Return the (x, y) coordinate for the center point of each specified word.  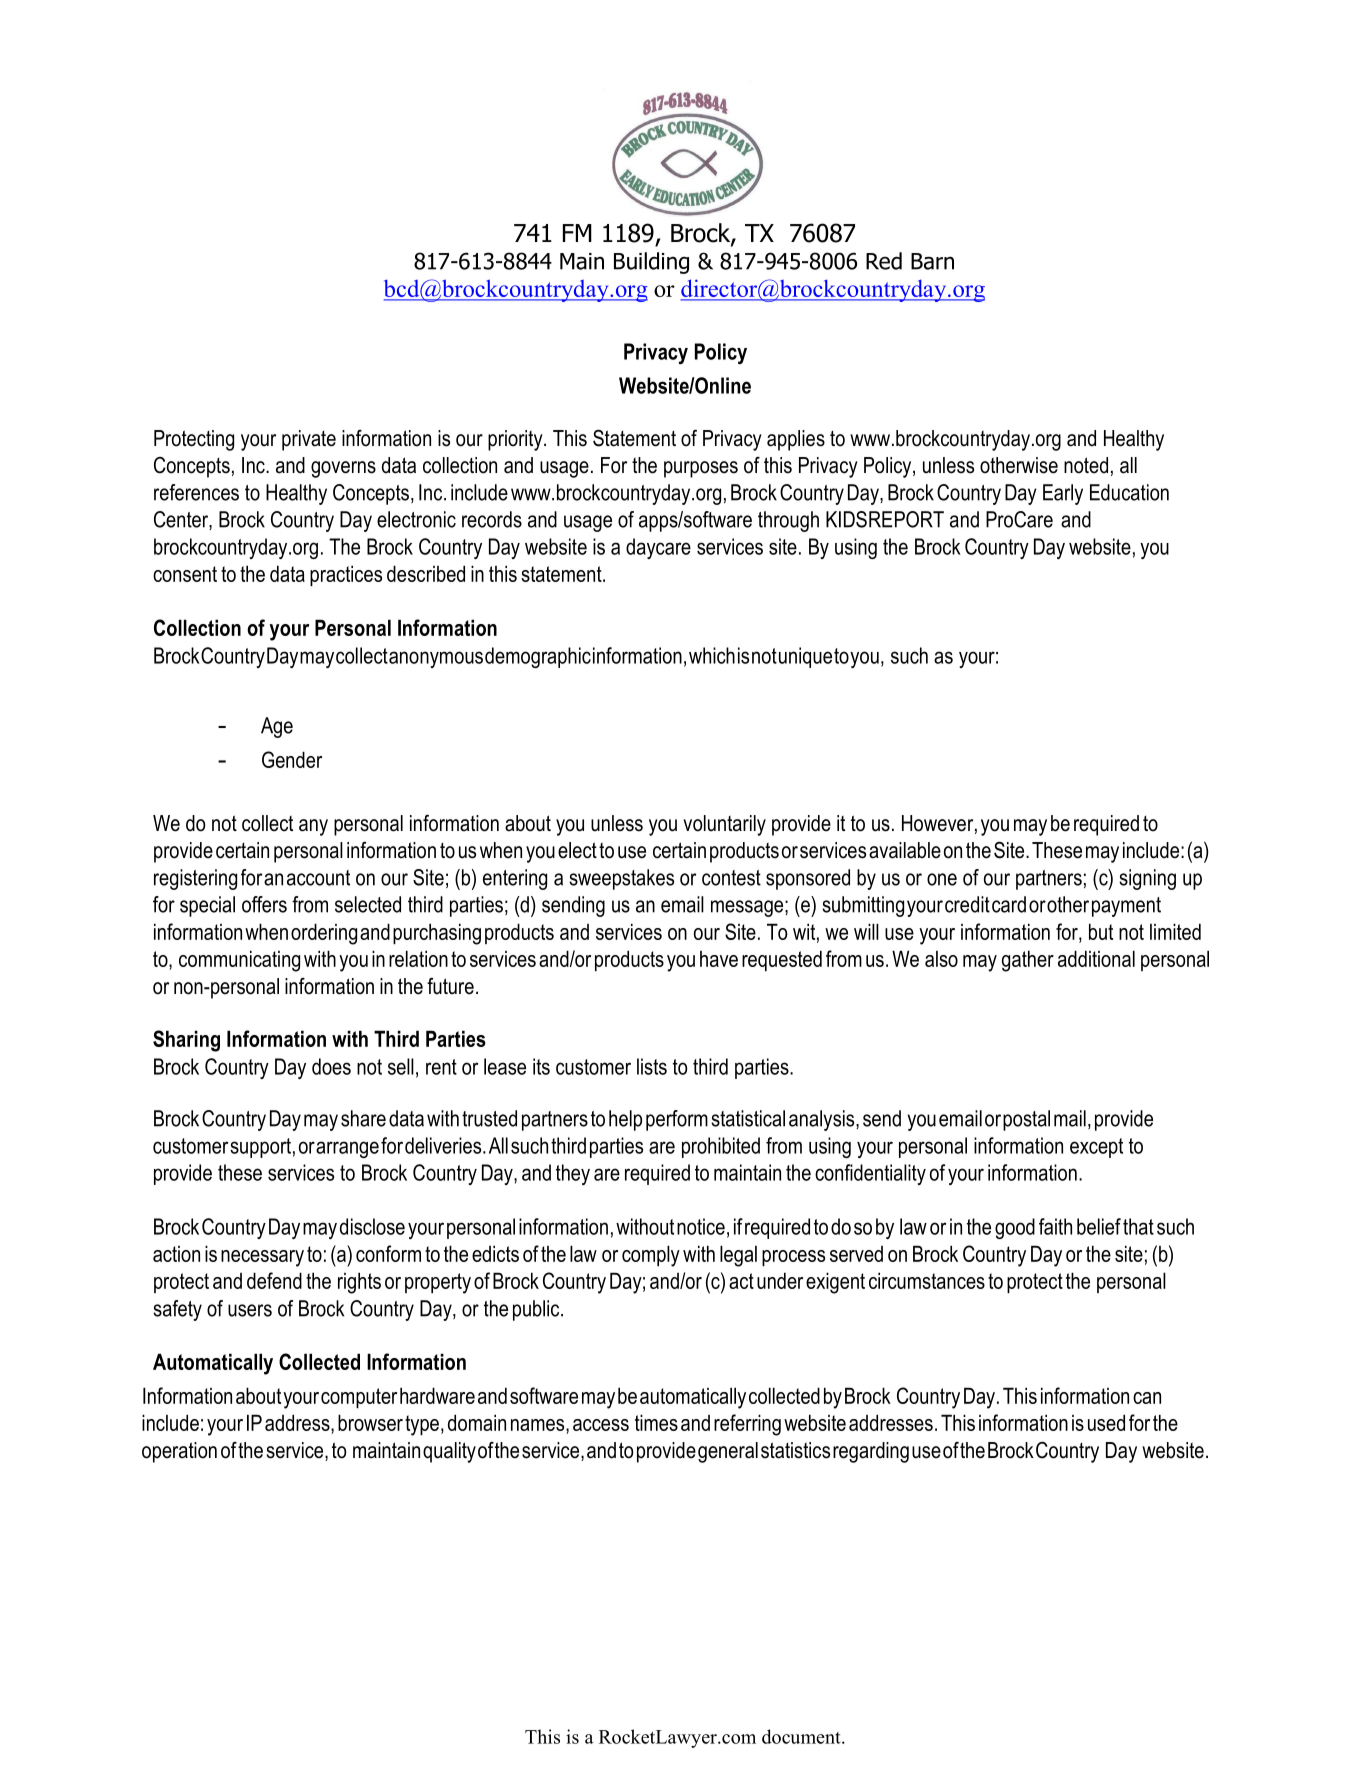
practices (346, 575)
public (537, 1310)
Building (651, 263)
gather (1028, 961)
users (250, 1310)
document (802, 1736)
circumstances (927, 1280)
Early (1063, 494)
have (719, 959)
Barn (932, 261)
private (309, 440)
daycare (658, 548)
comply (651, 1256)
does (331, 1066)
